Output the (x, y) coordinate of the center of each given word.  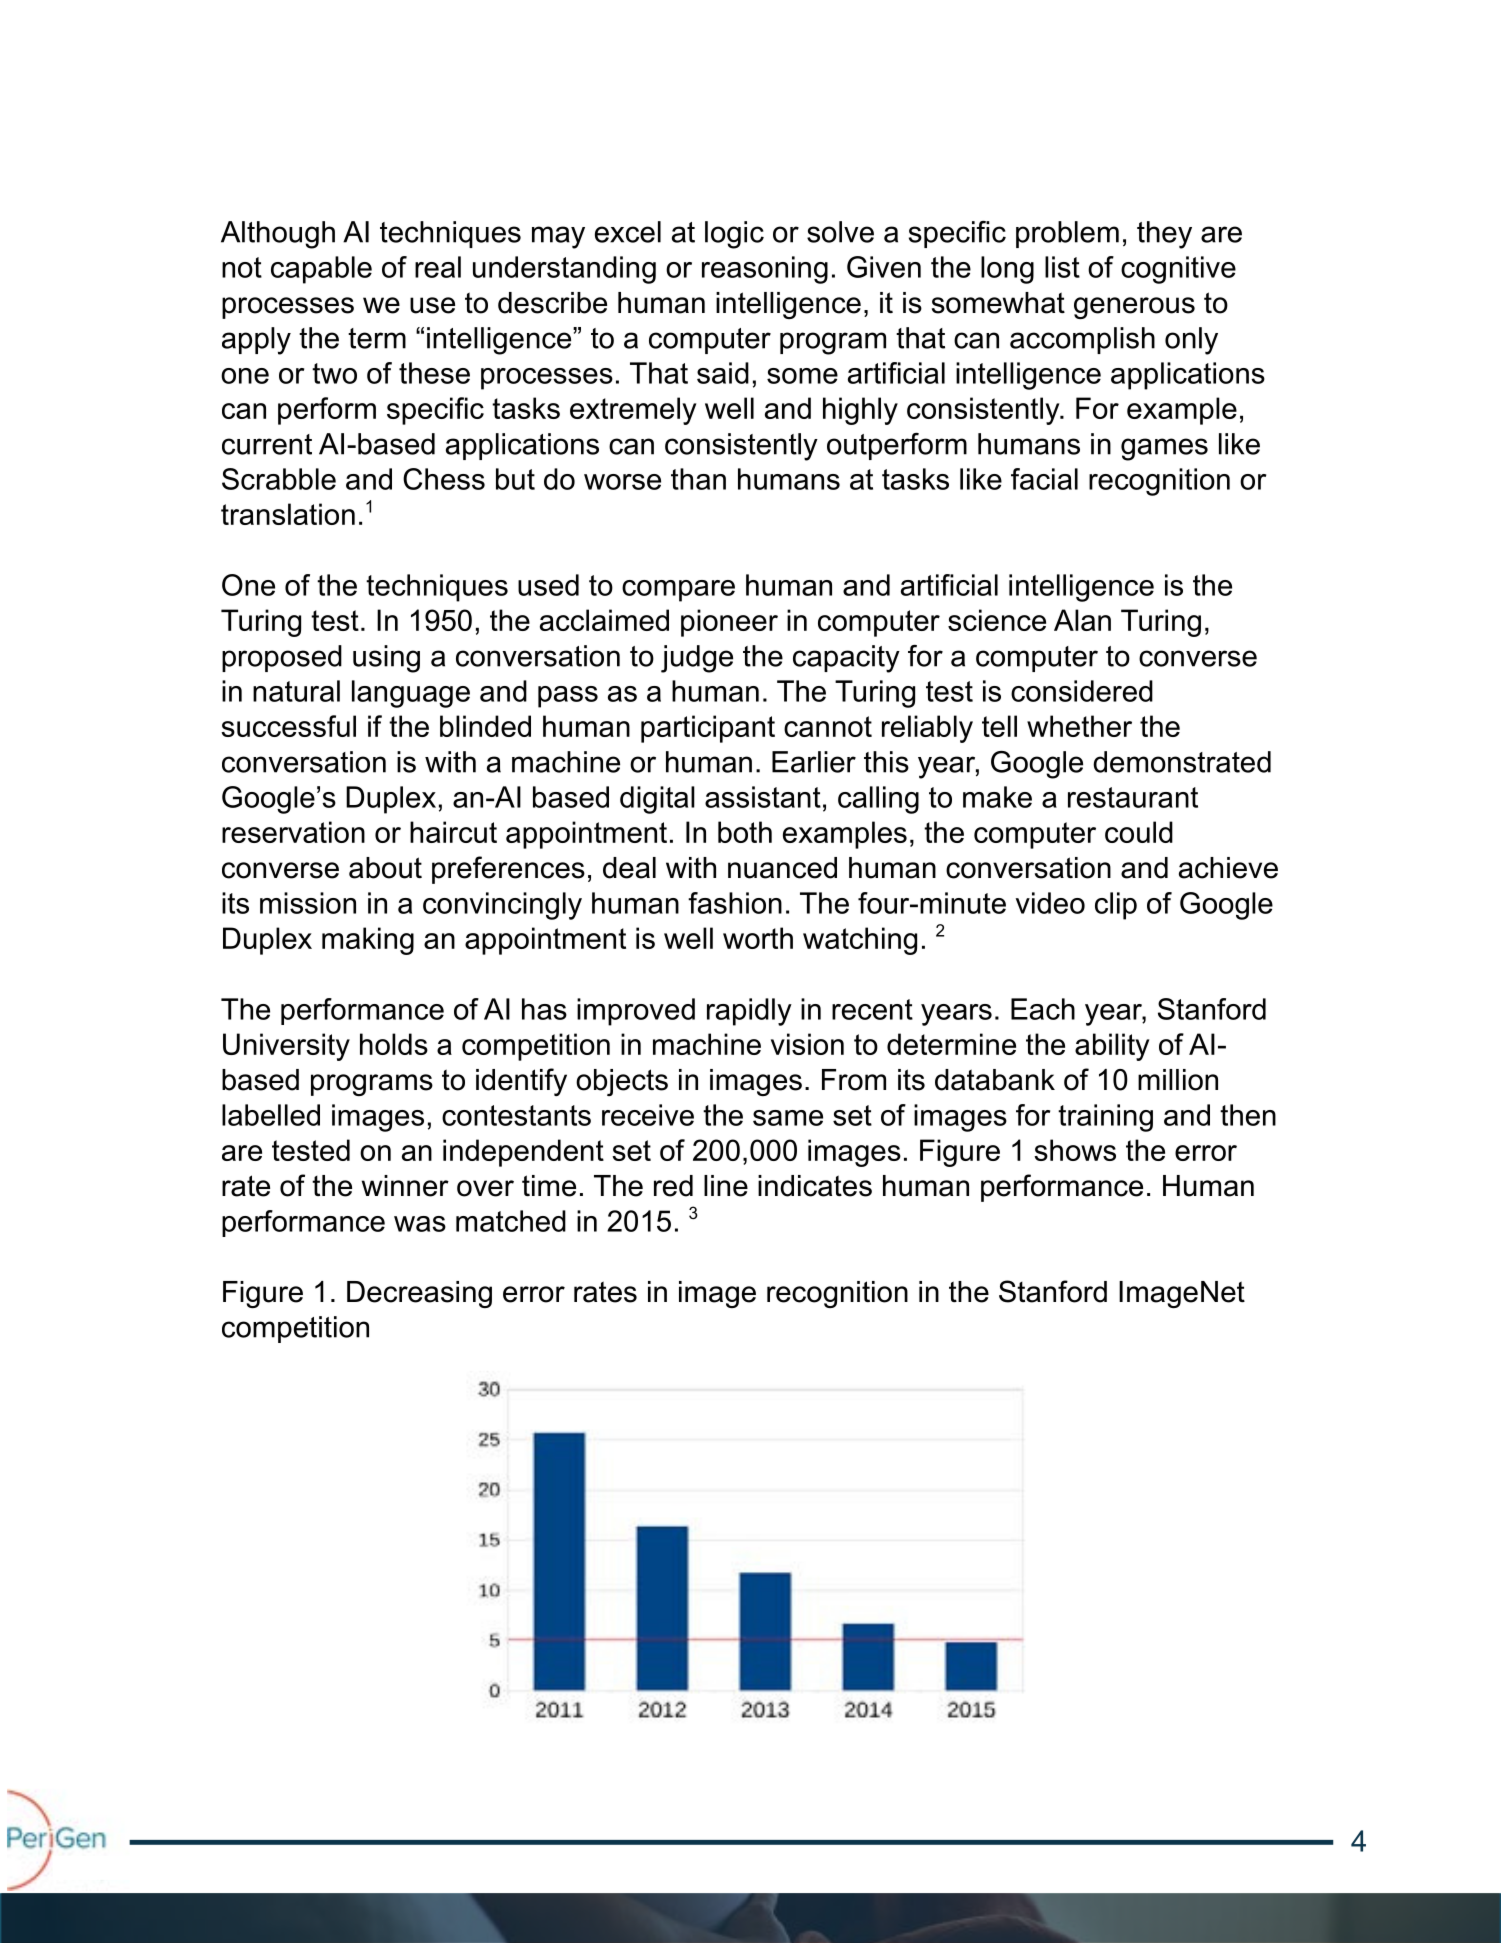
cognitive (1178, 270)
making (368, 941)
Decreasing (419, 1294)
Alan (1082, 620)
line (726, 1186)
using (386, 659)
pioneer (729, 623)
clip (1116, 906)
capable (321, 270)
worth (758, 938)
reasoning (765, 270)
